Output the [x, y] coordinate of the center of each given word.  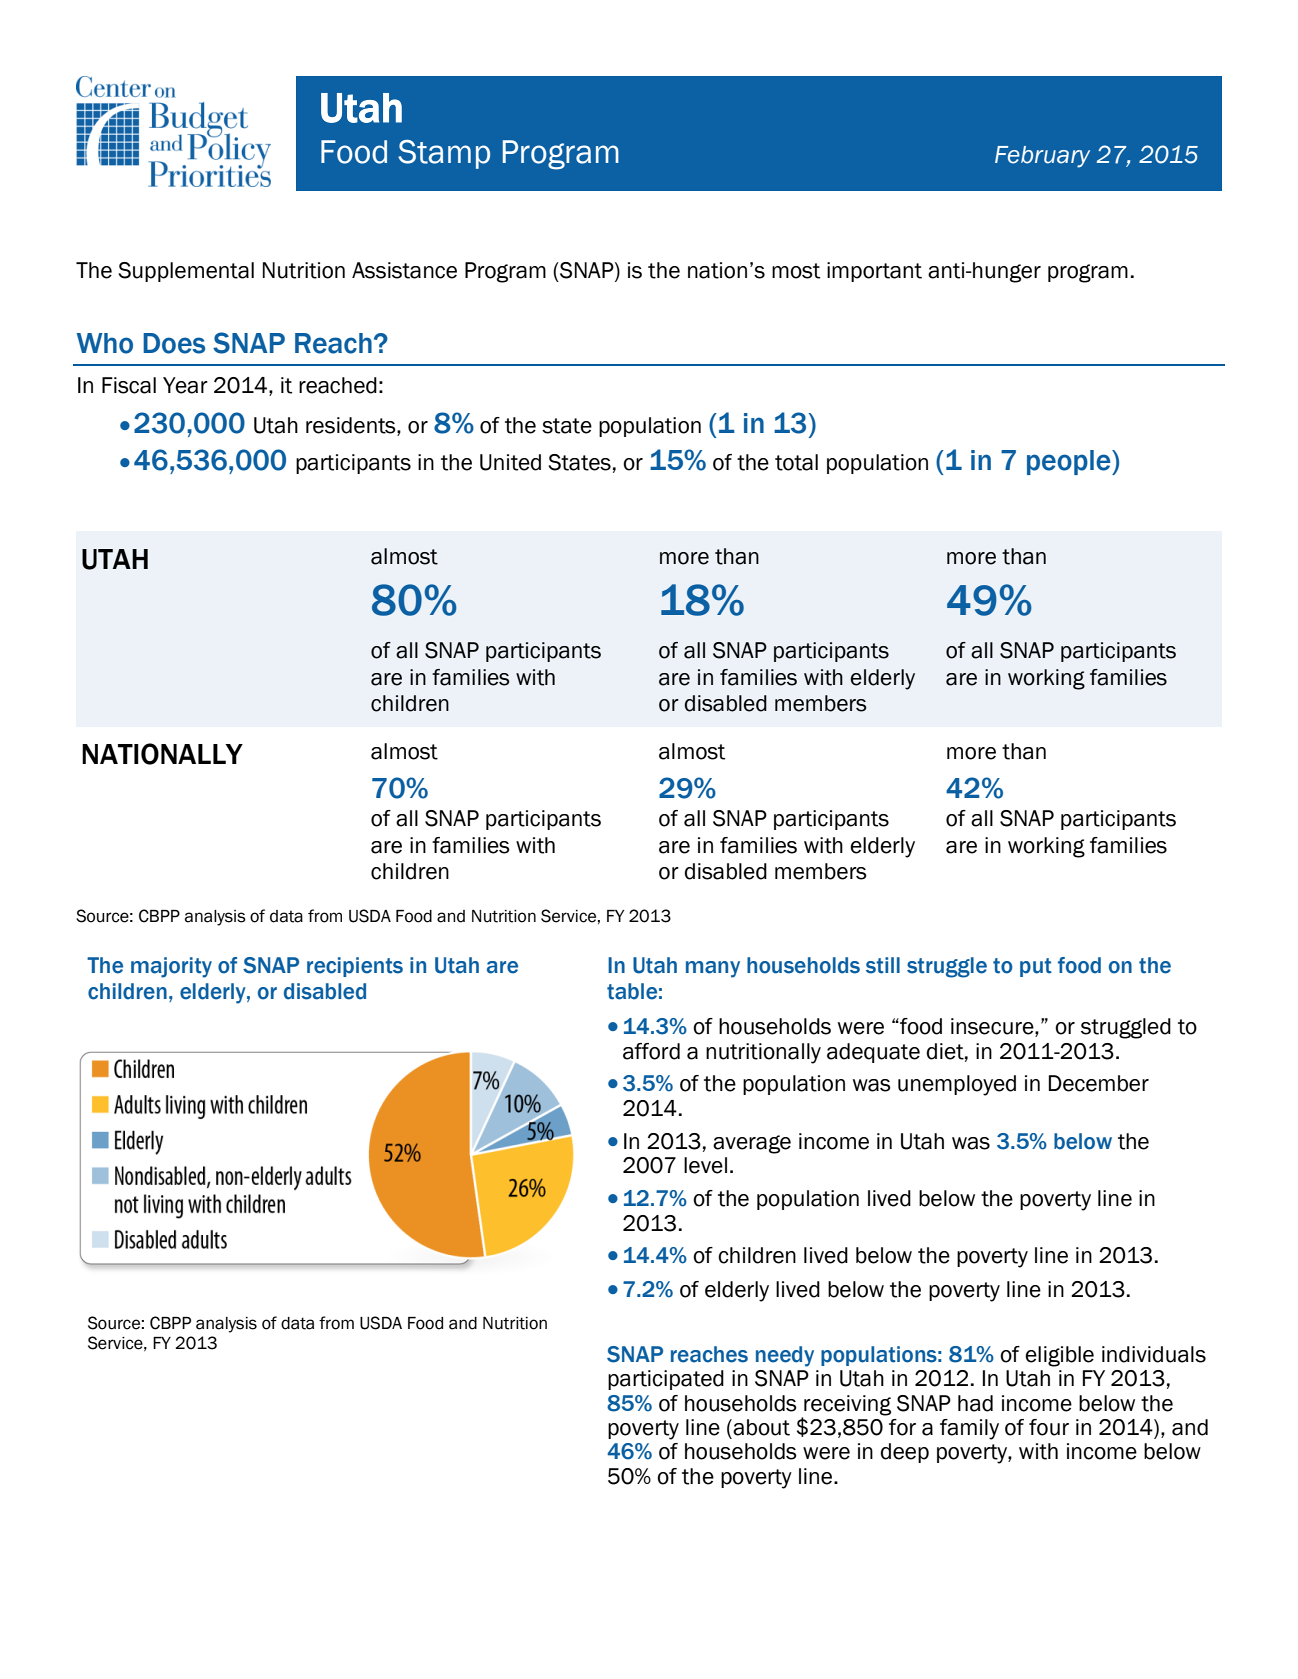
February [1042, 157]
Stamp [444, 154]
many [713, 969]
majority [171, 967]
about [760, 1427]
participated [666, 1380]
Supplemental [186, 272]
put [1036, 967]
